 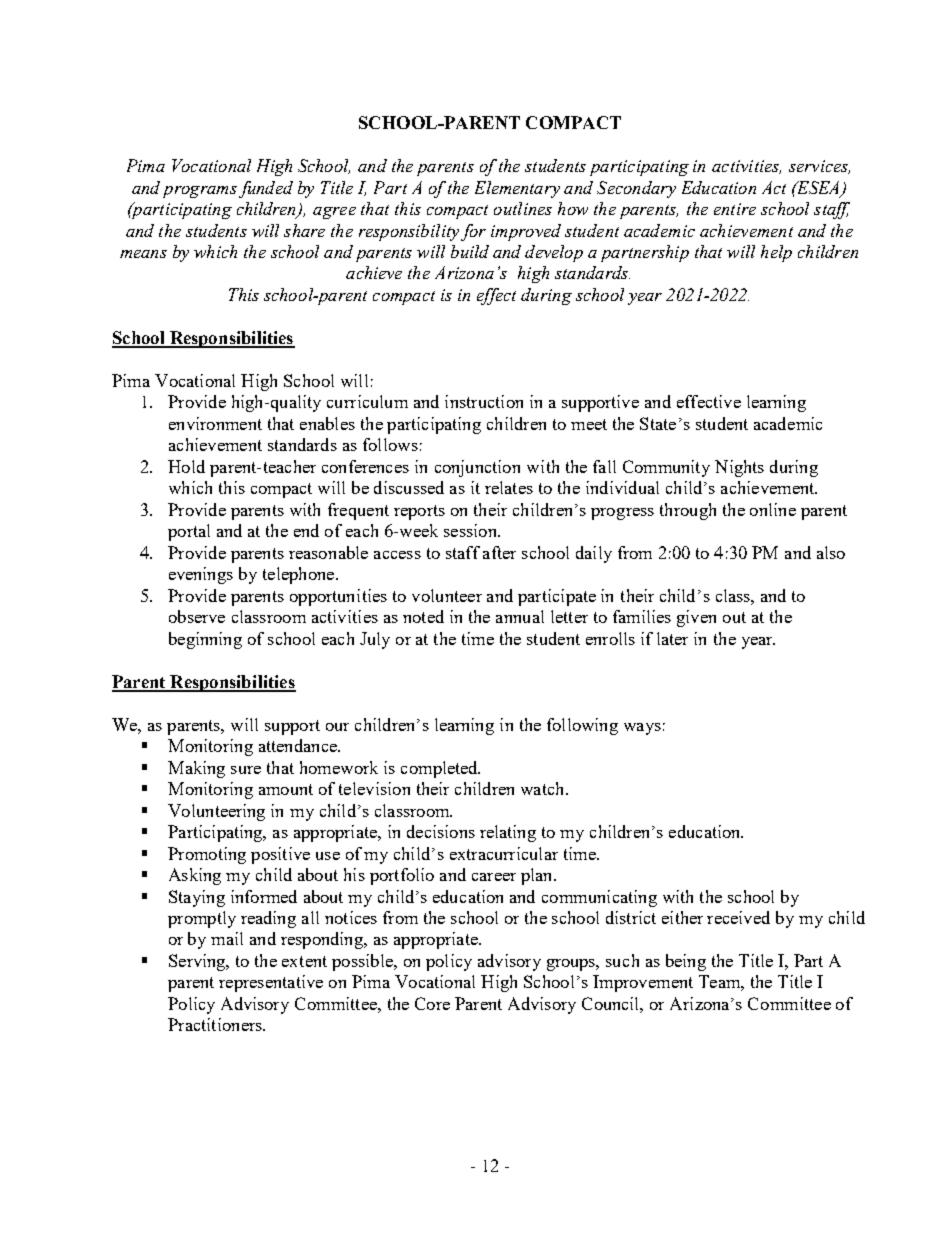 I want to click on given, so click(x=696, y=618).
